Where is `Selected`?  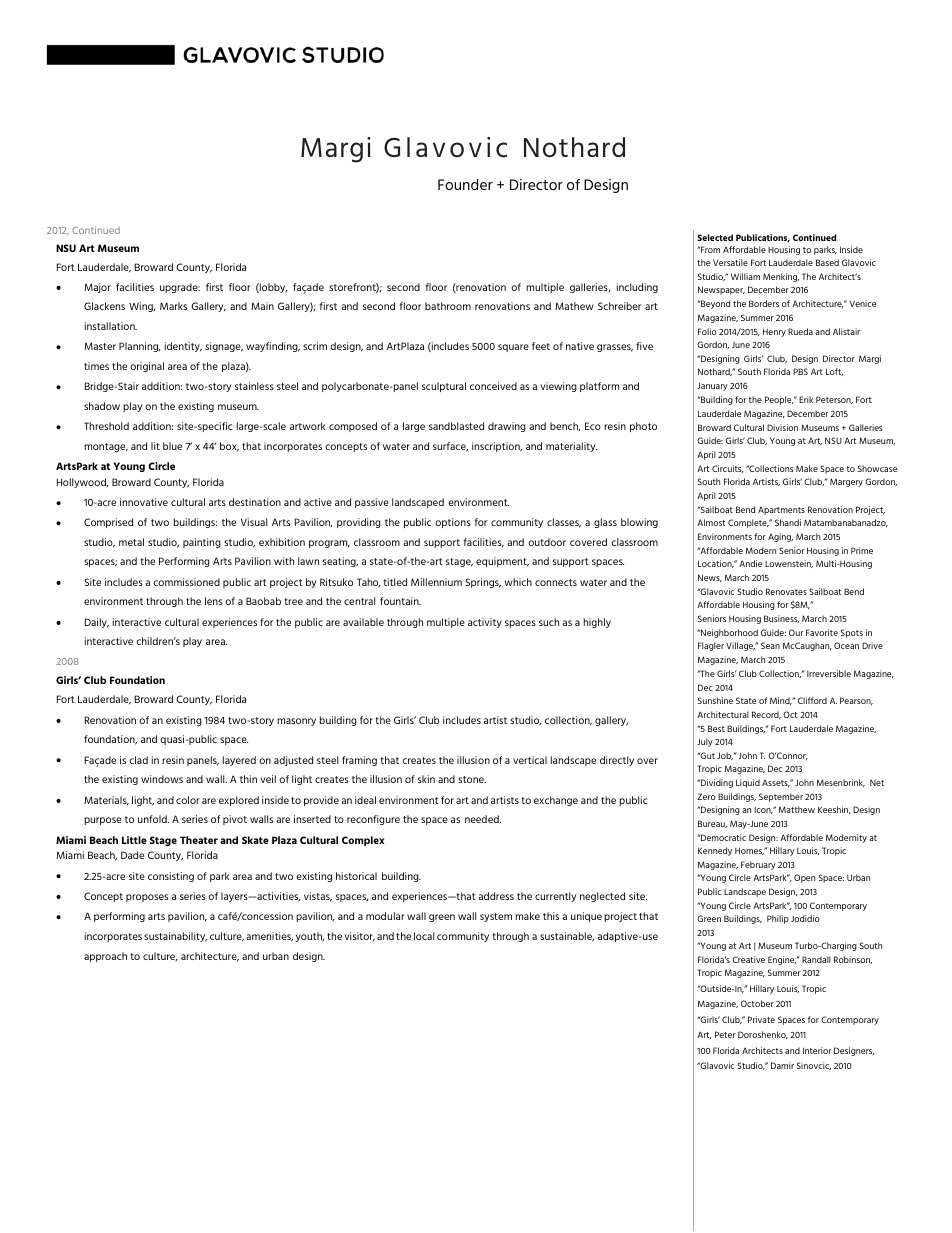 Selected is located at coordinates (715, 237).
